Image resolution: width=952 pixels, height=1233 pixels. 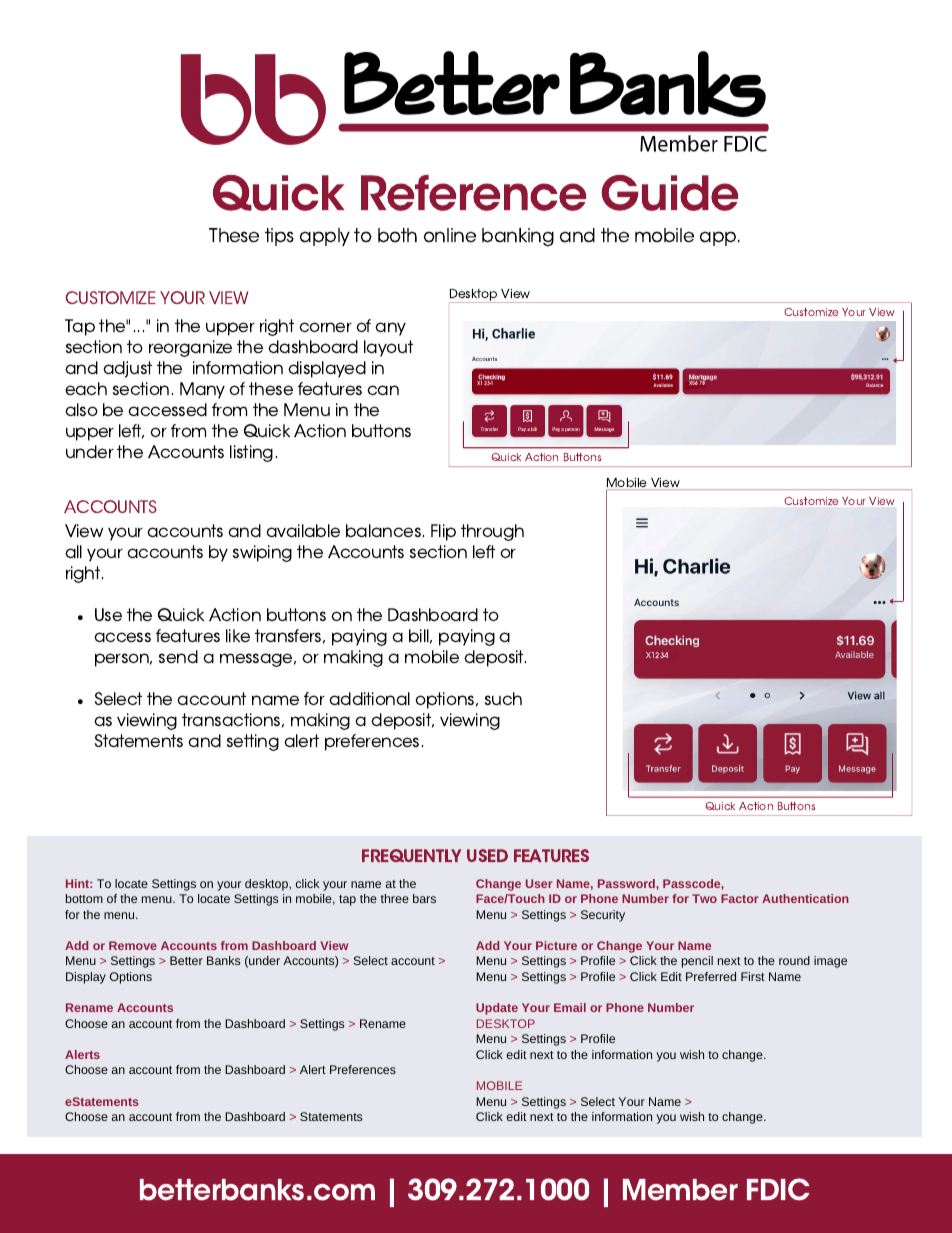 What do you see at coordinates (279, 237) in the screenshot?
I see `tips` at bounding box center [279, 237].
